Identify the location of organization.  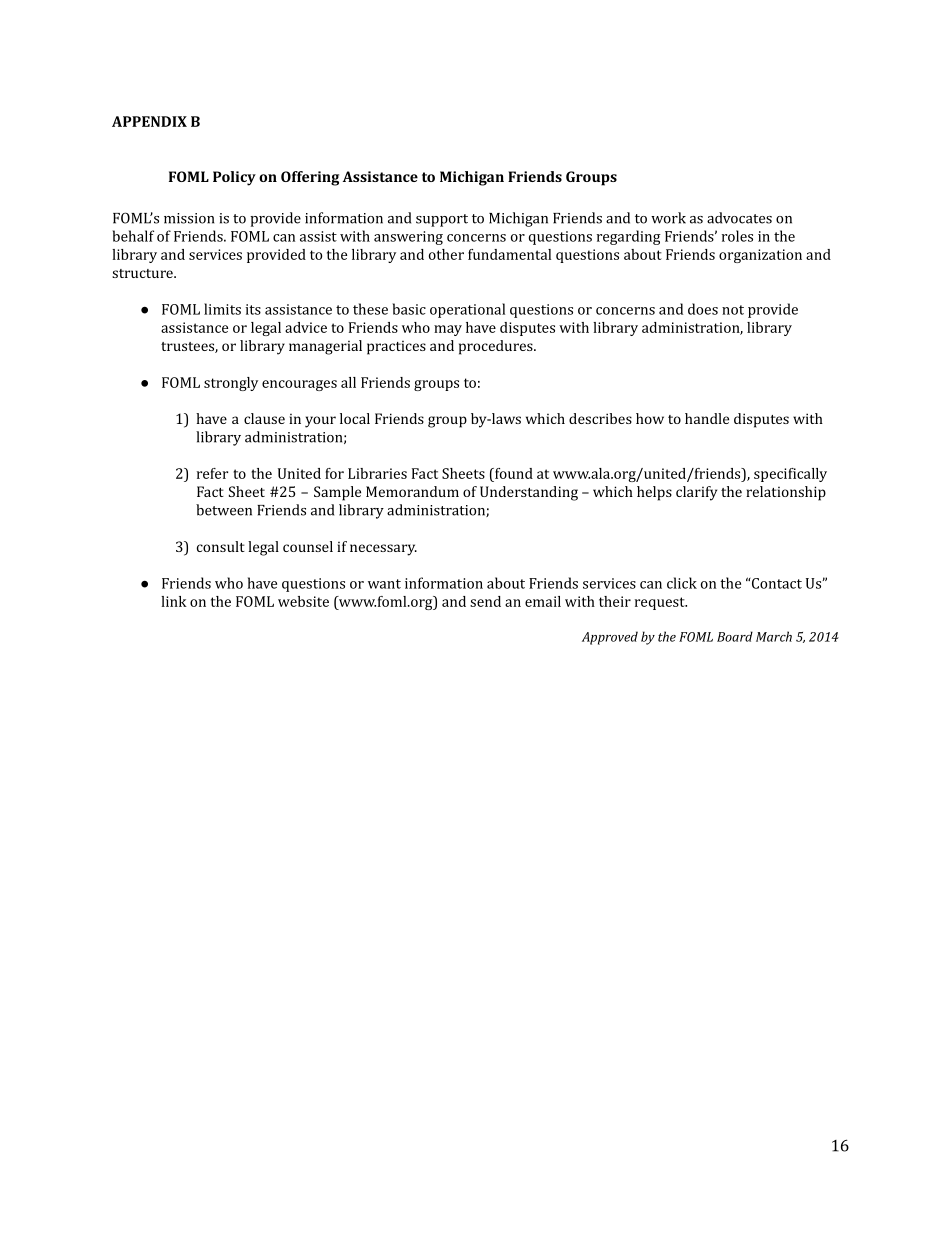
(760, 256).
